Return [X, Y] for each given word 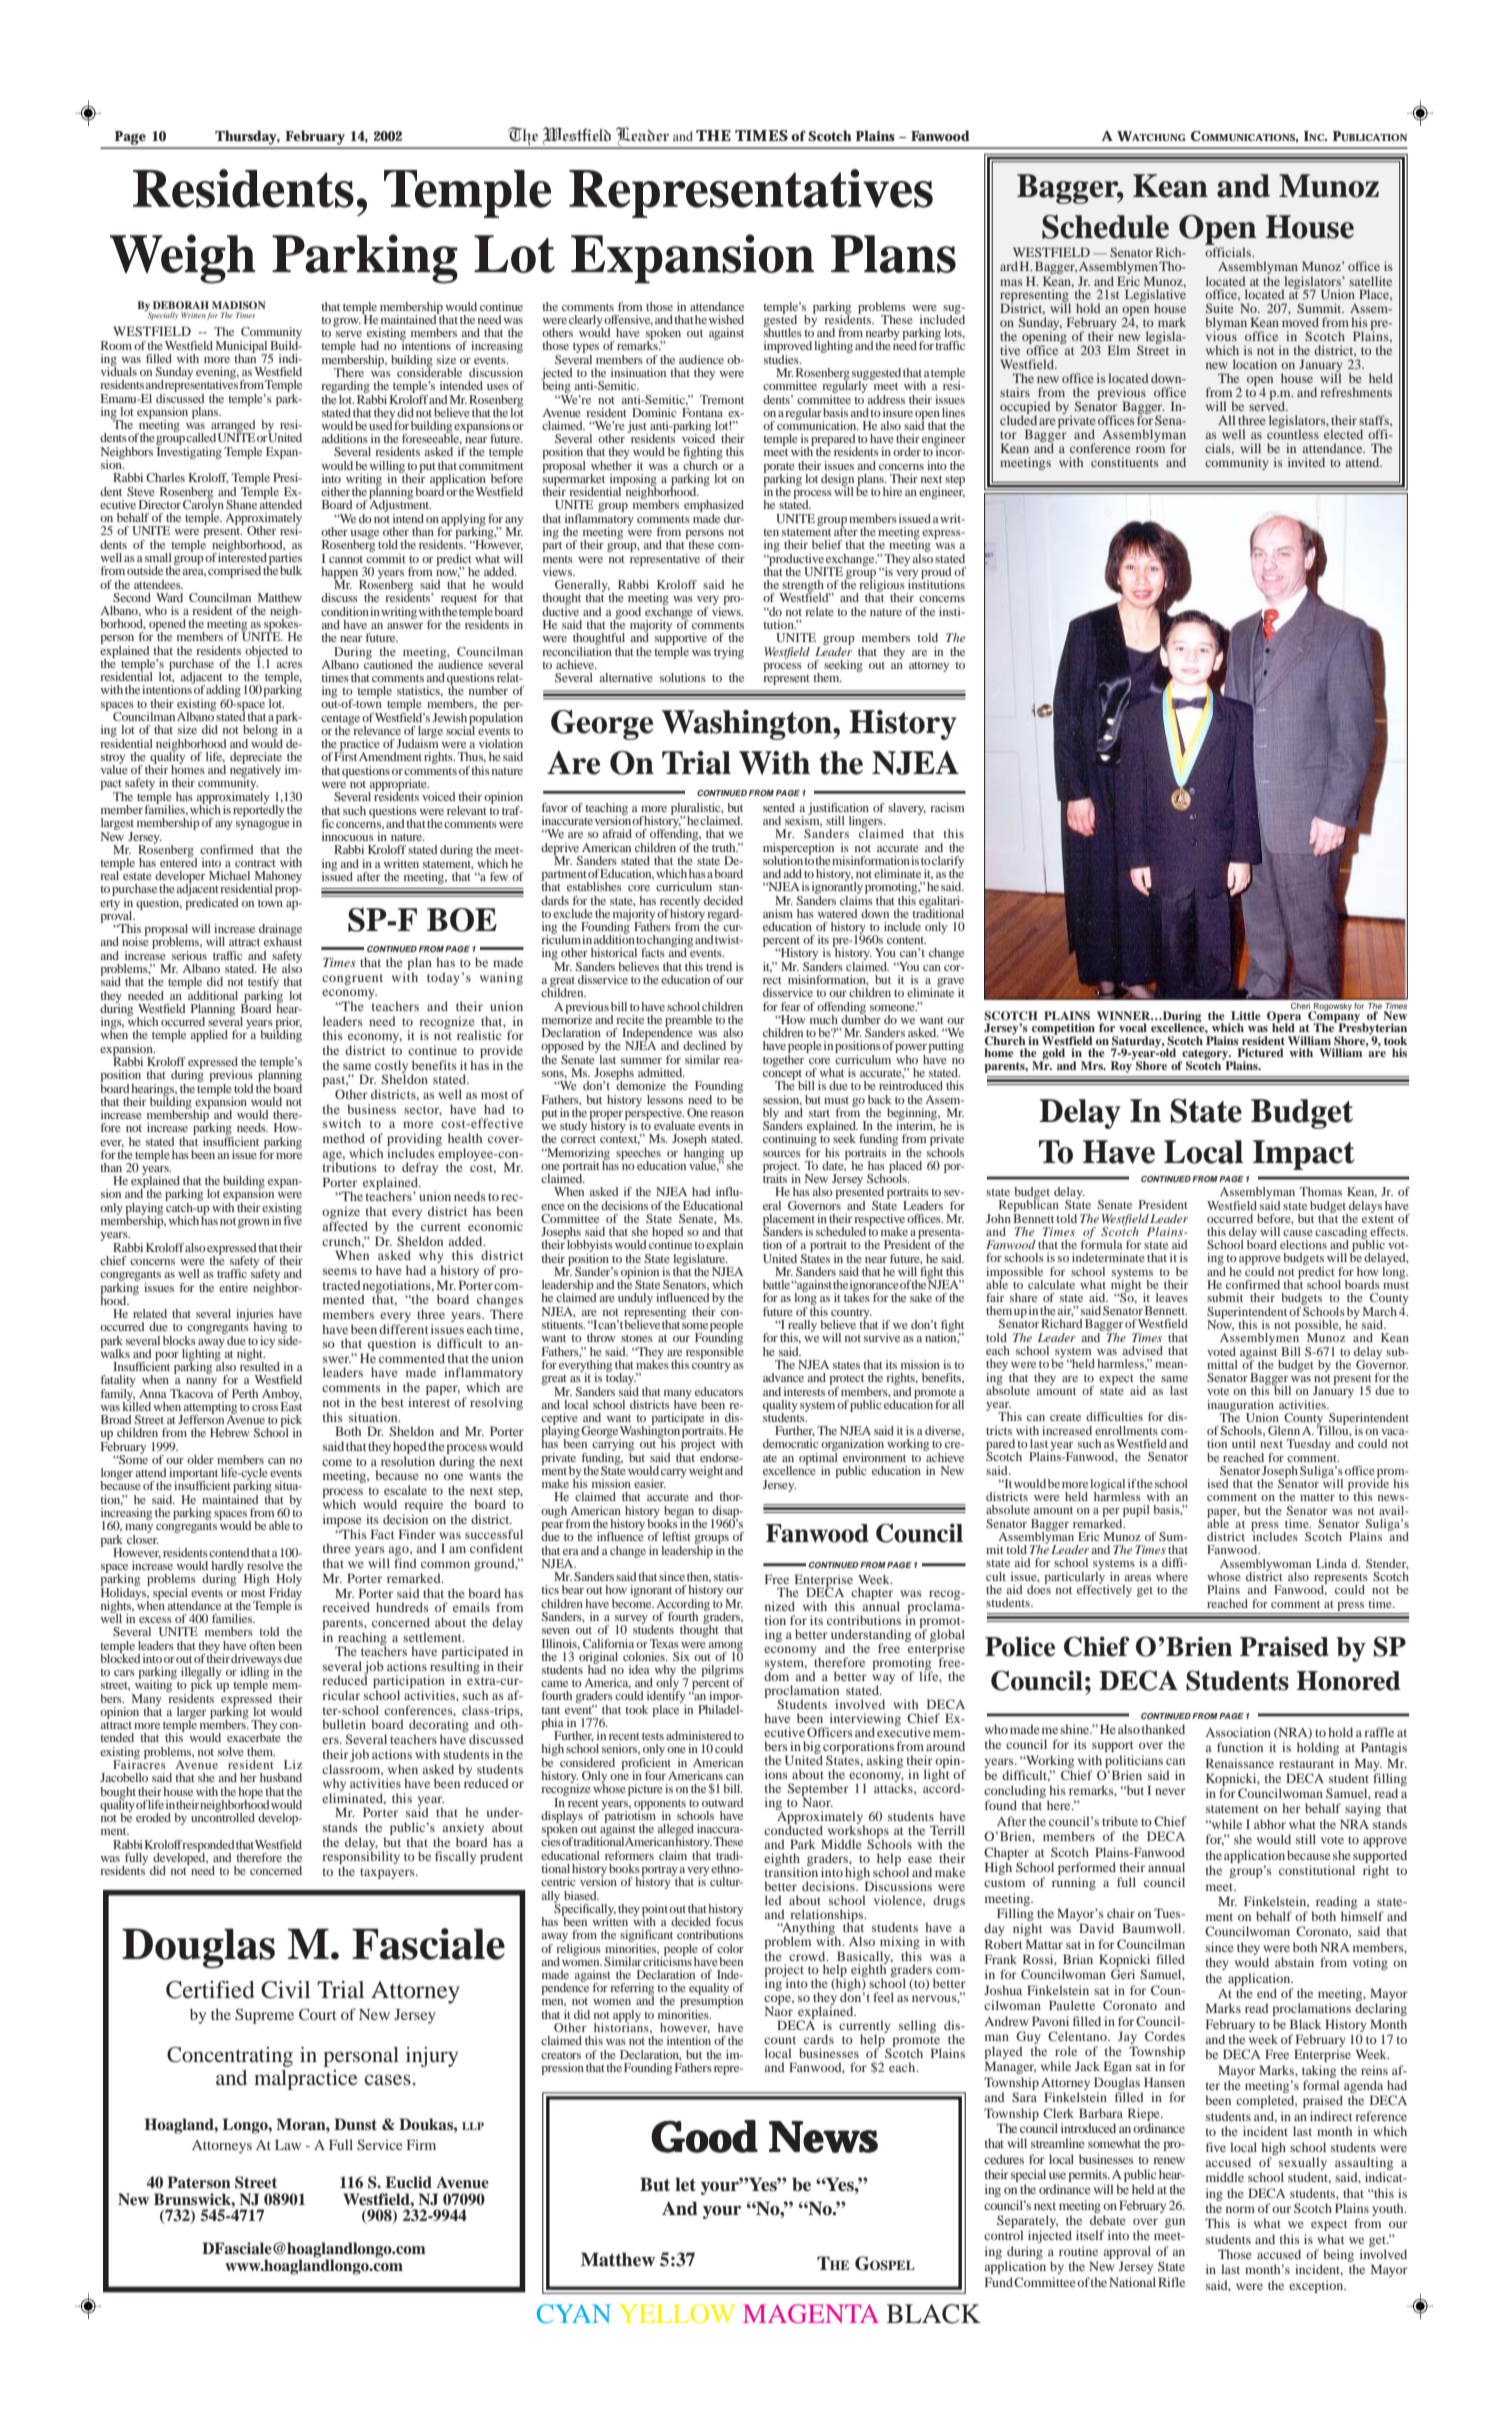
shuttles [783, 331]
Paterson [199, 2182]
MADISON [239, 305]
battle [776, 1284]
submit [1225, 1297]
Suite [1220, 308]
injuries [255, 1316]
